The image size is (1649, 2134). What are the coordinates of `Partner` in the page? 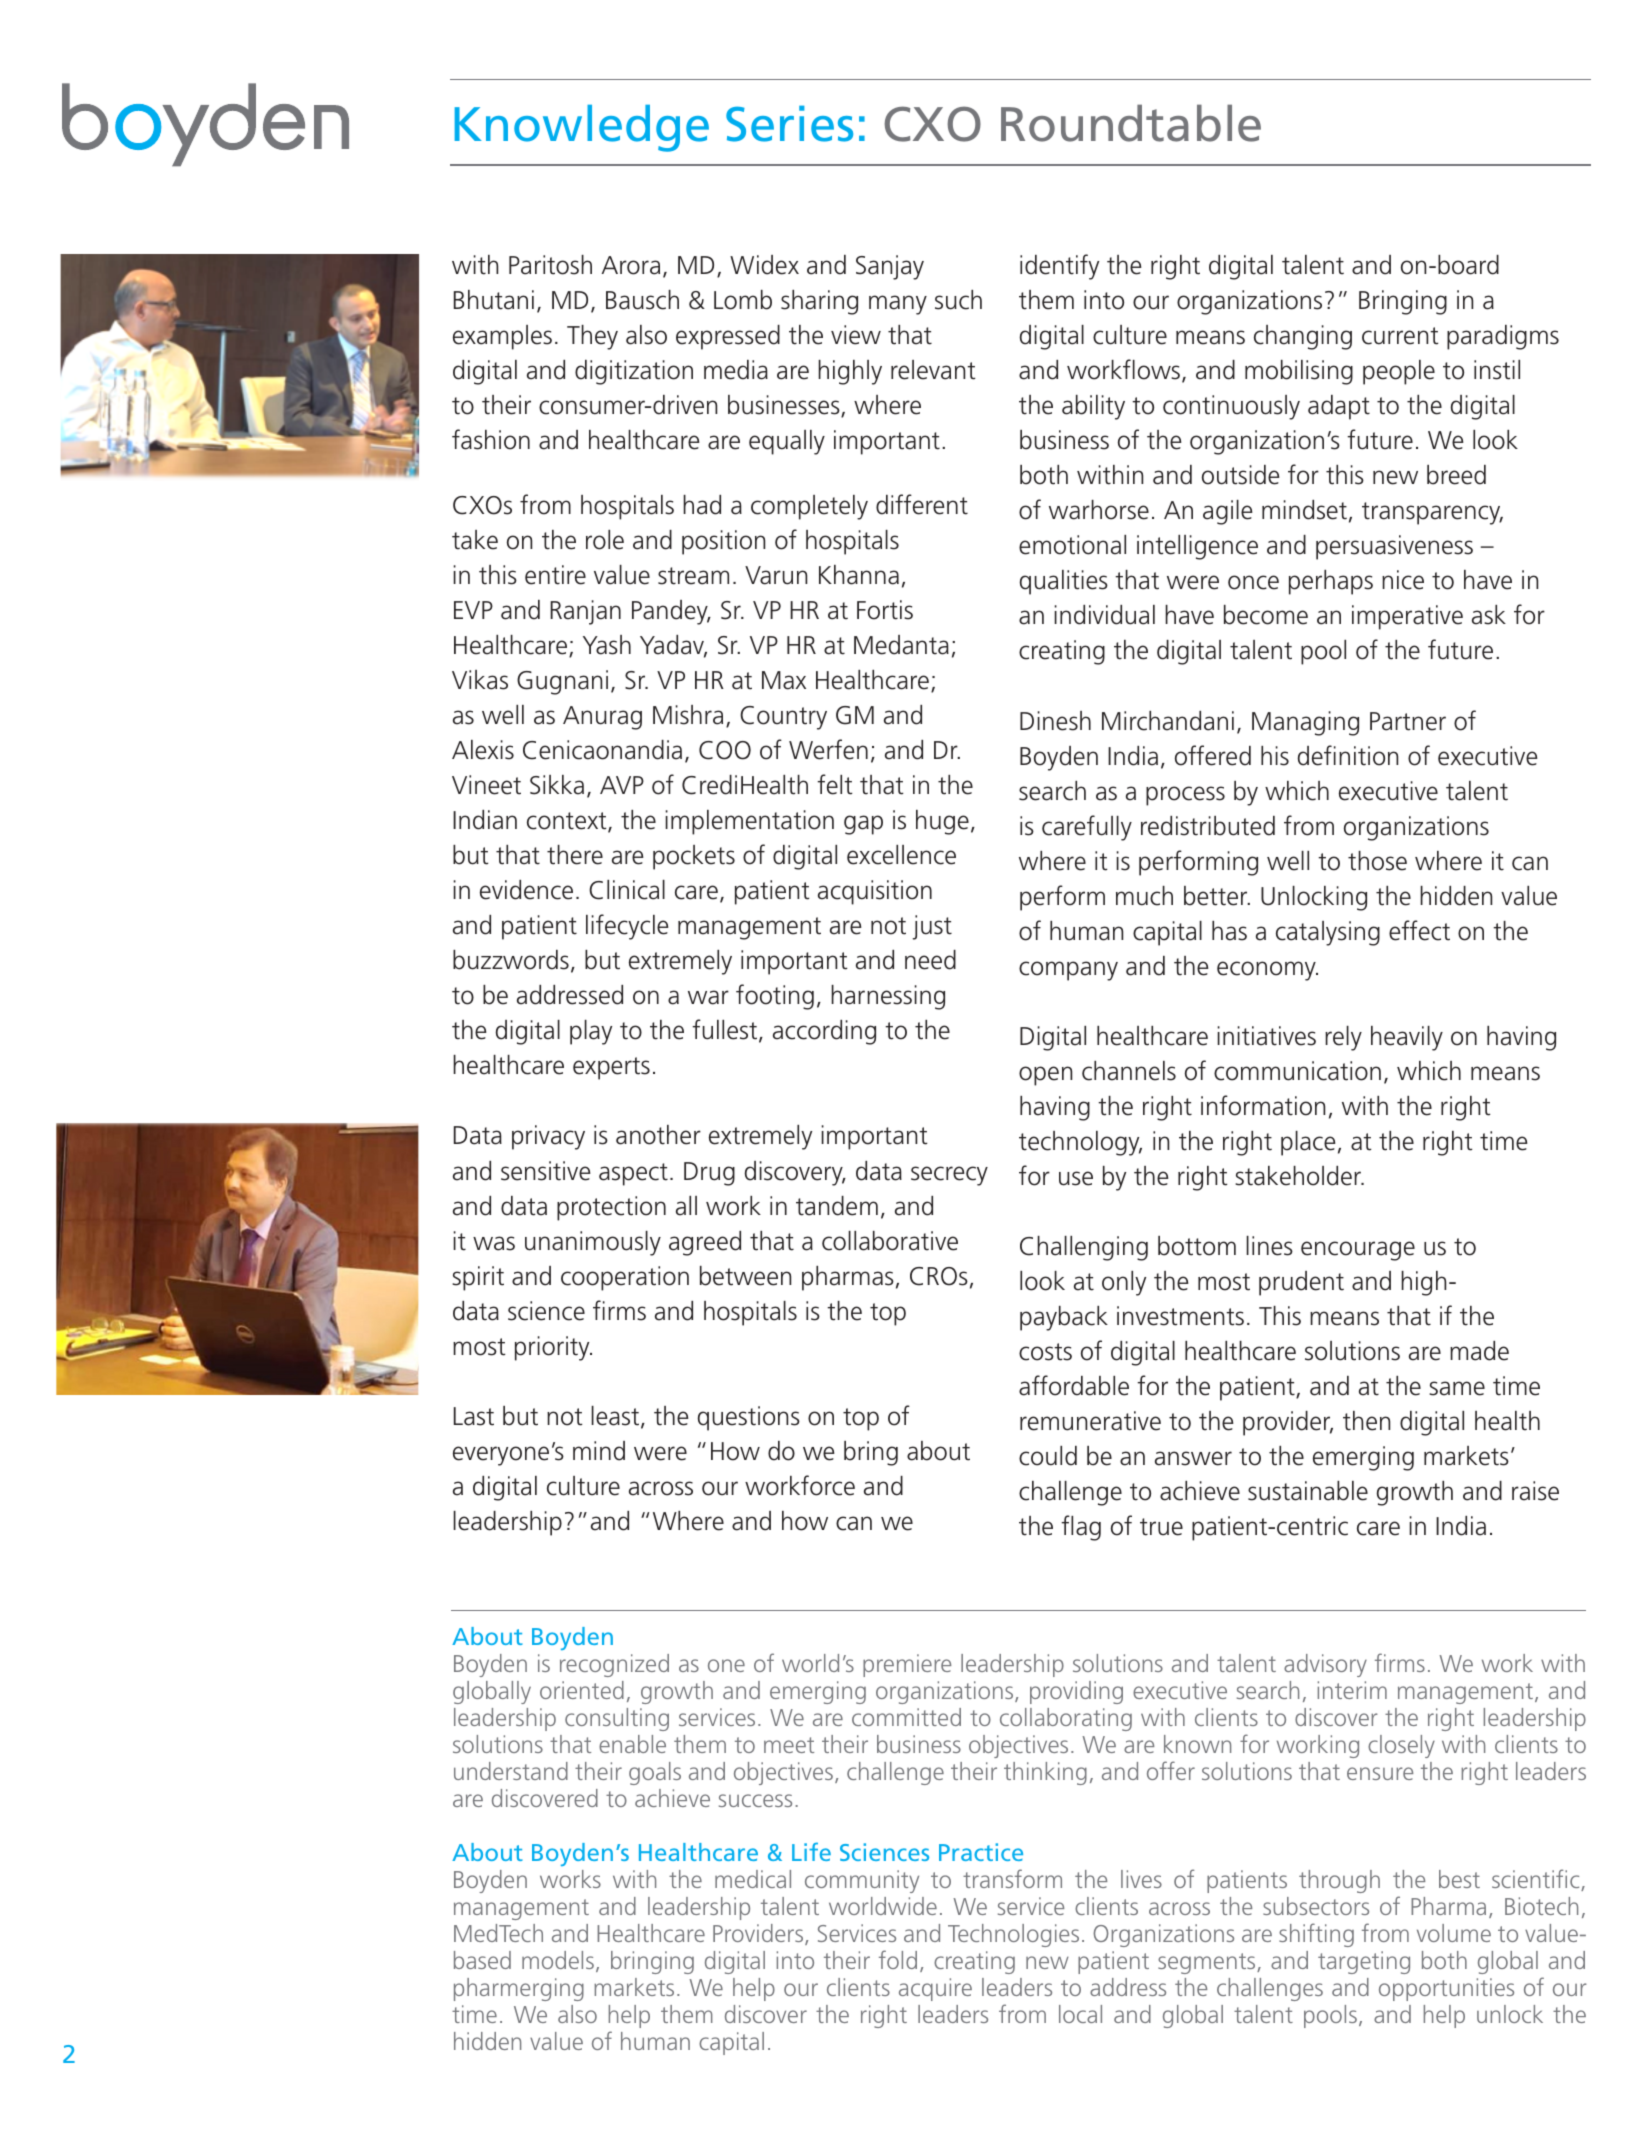 It's located at (1408, 721).
